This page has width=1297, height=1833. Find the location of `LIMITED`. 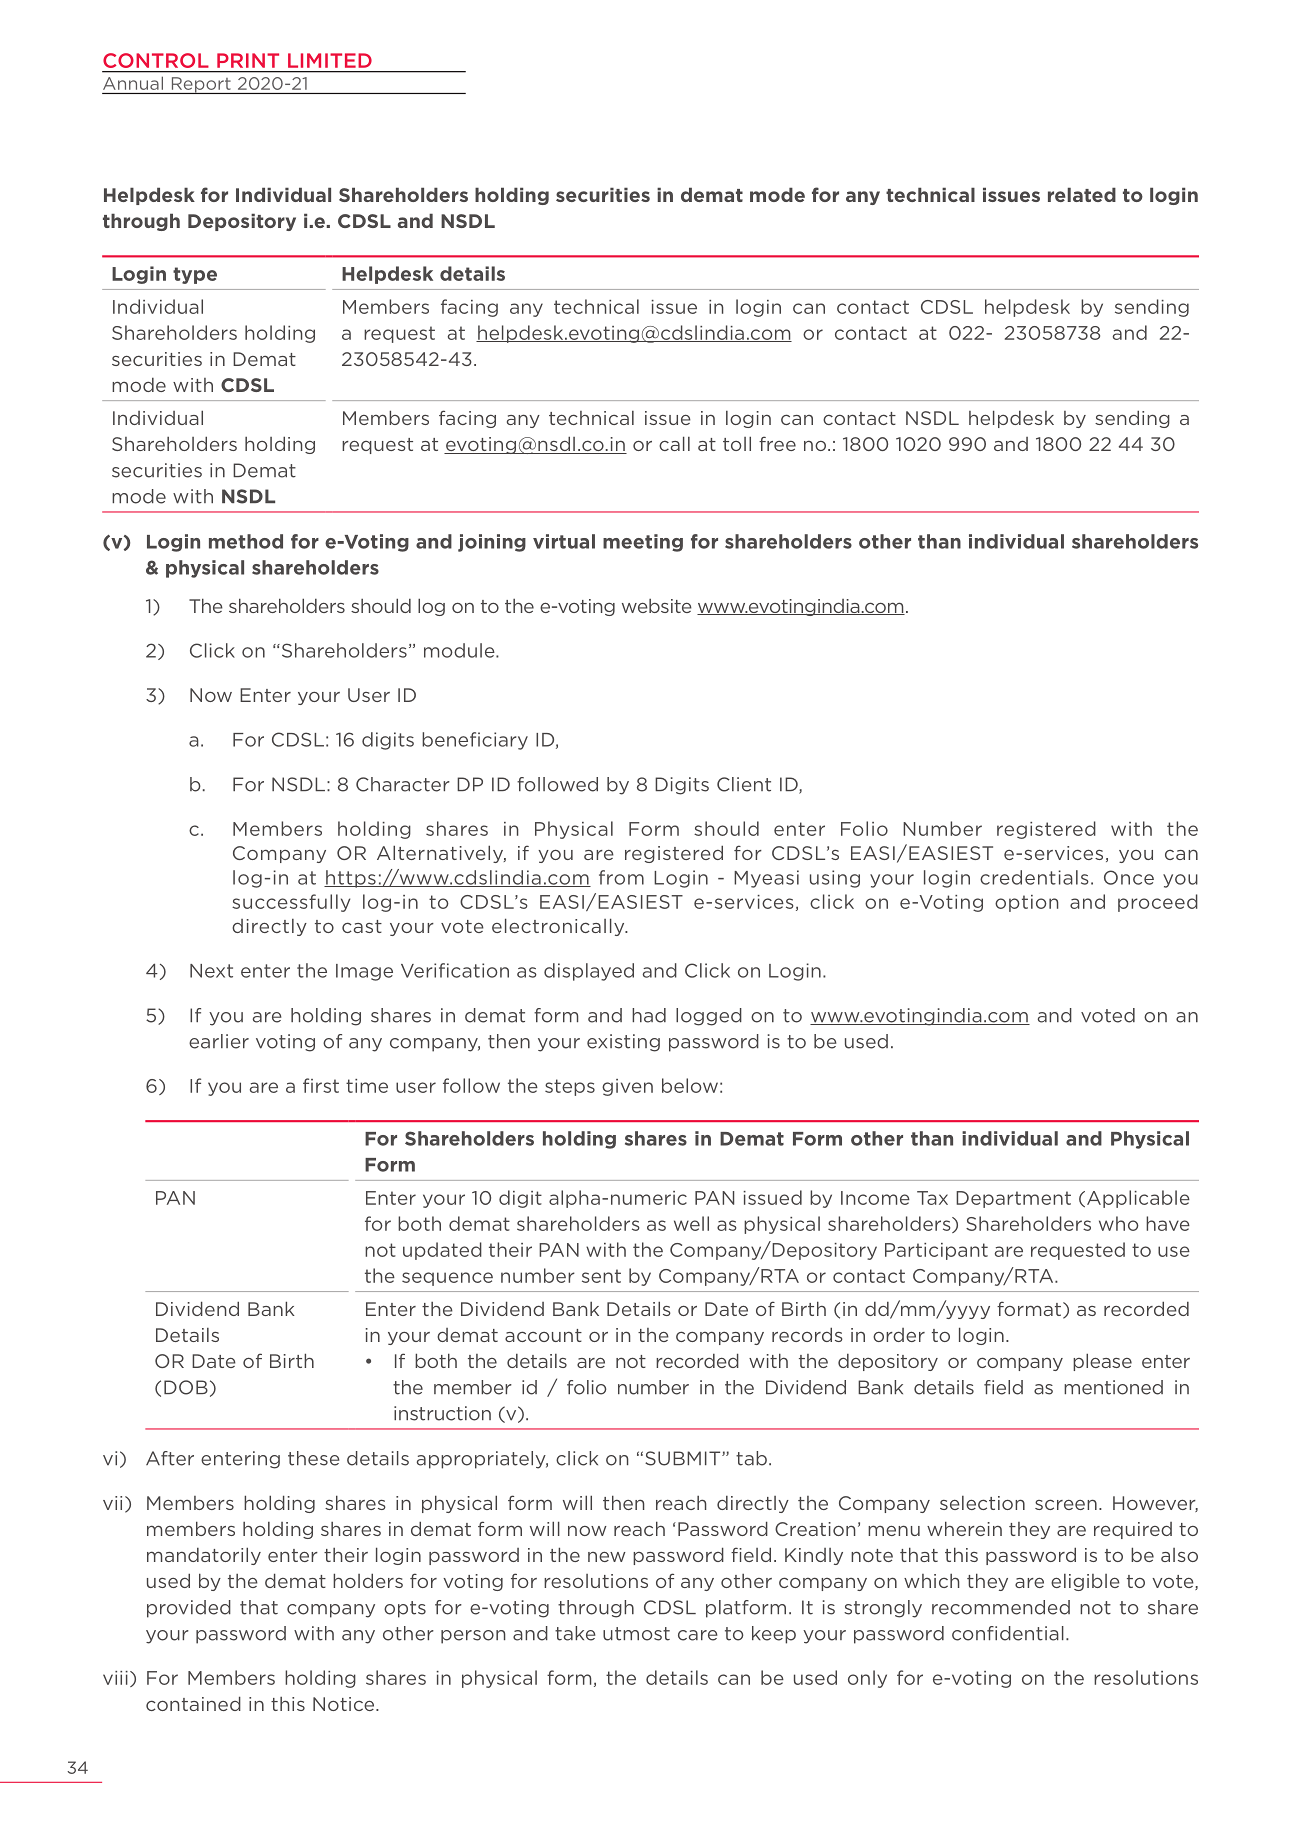

LIMITED is located at coordinates (330, 60).
